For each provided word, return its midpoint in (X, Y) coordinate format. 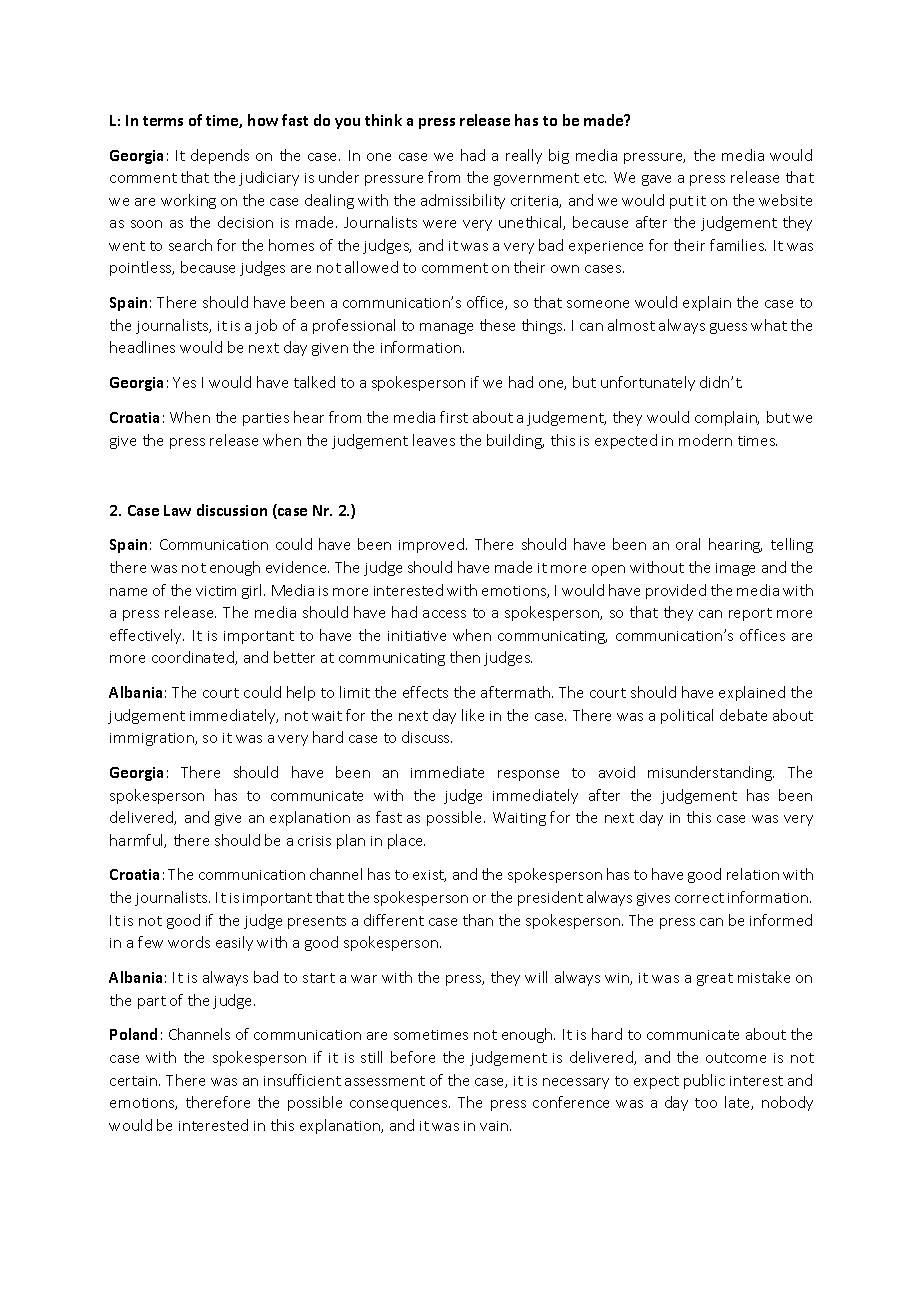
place (406, 841)
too (706, 1103)
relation (753, 874)
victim (216, 591)
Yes (184, 382)
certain (135, 1081)
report (750, 614)
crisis (314, 841)
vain (494, 1126)
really (524, 156)
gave (656, 180)
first (454, 417)
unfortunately (648, 383)
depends (220, 156)
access (444, 614)
